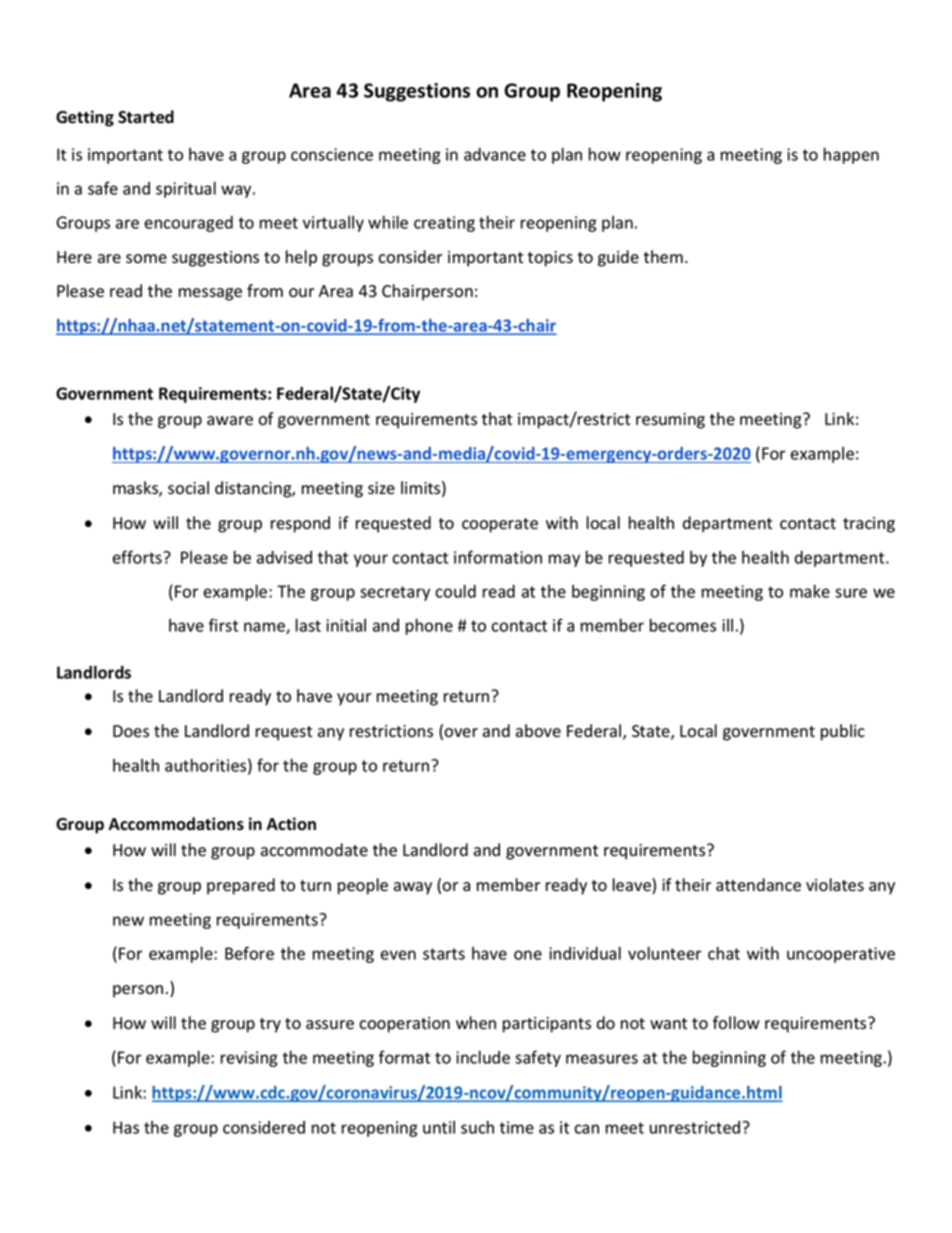 The height and width of the screenshot is (1233, 952). Describe the element at coordinates (126, 1127) in the screenshot. I see `Has` at that location.
